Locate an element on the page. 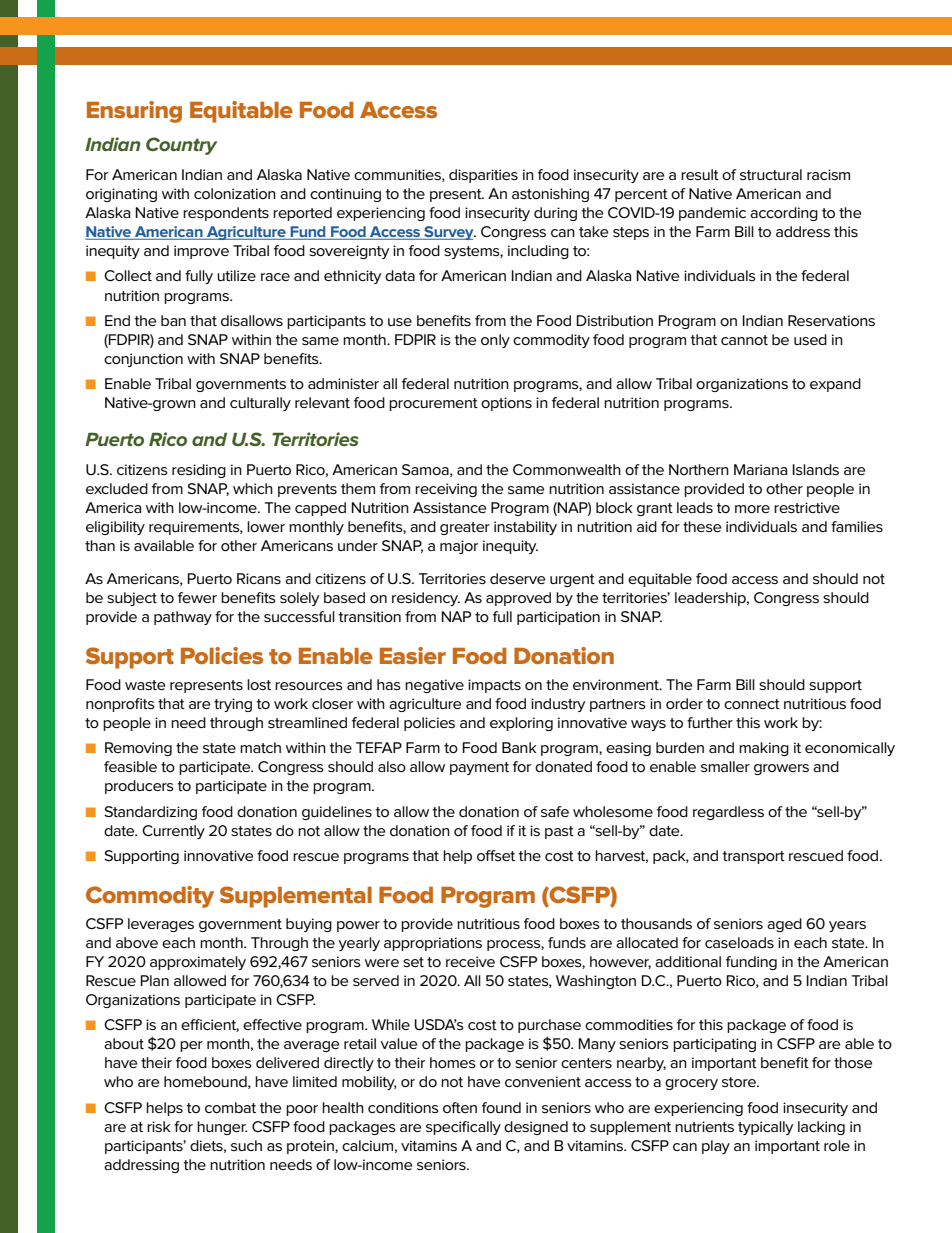 The width and height of the page is (952, 1233). risk is located at coordinates (159, 1126).
